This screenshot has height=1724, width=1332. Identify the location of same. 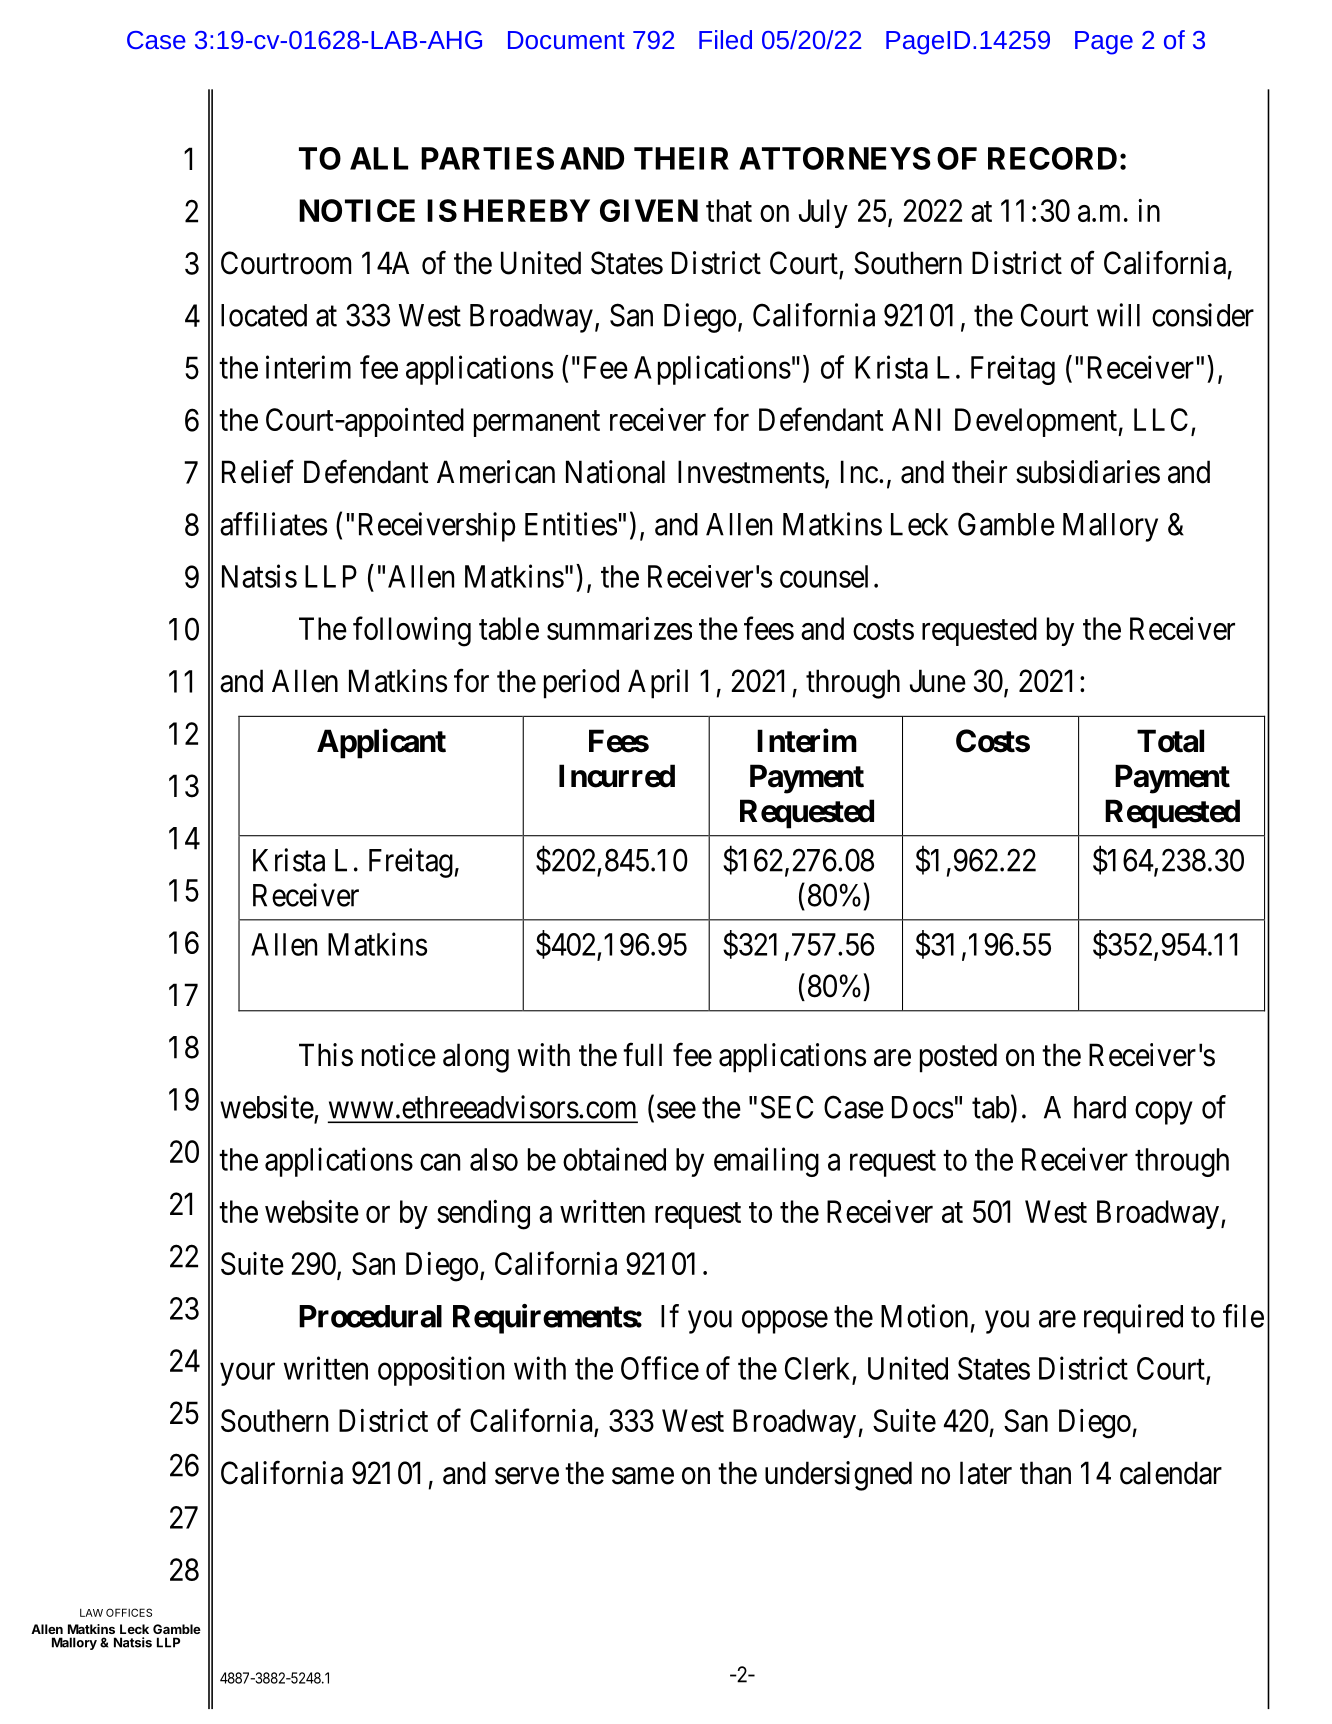
(643, 1476).
